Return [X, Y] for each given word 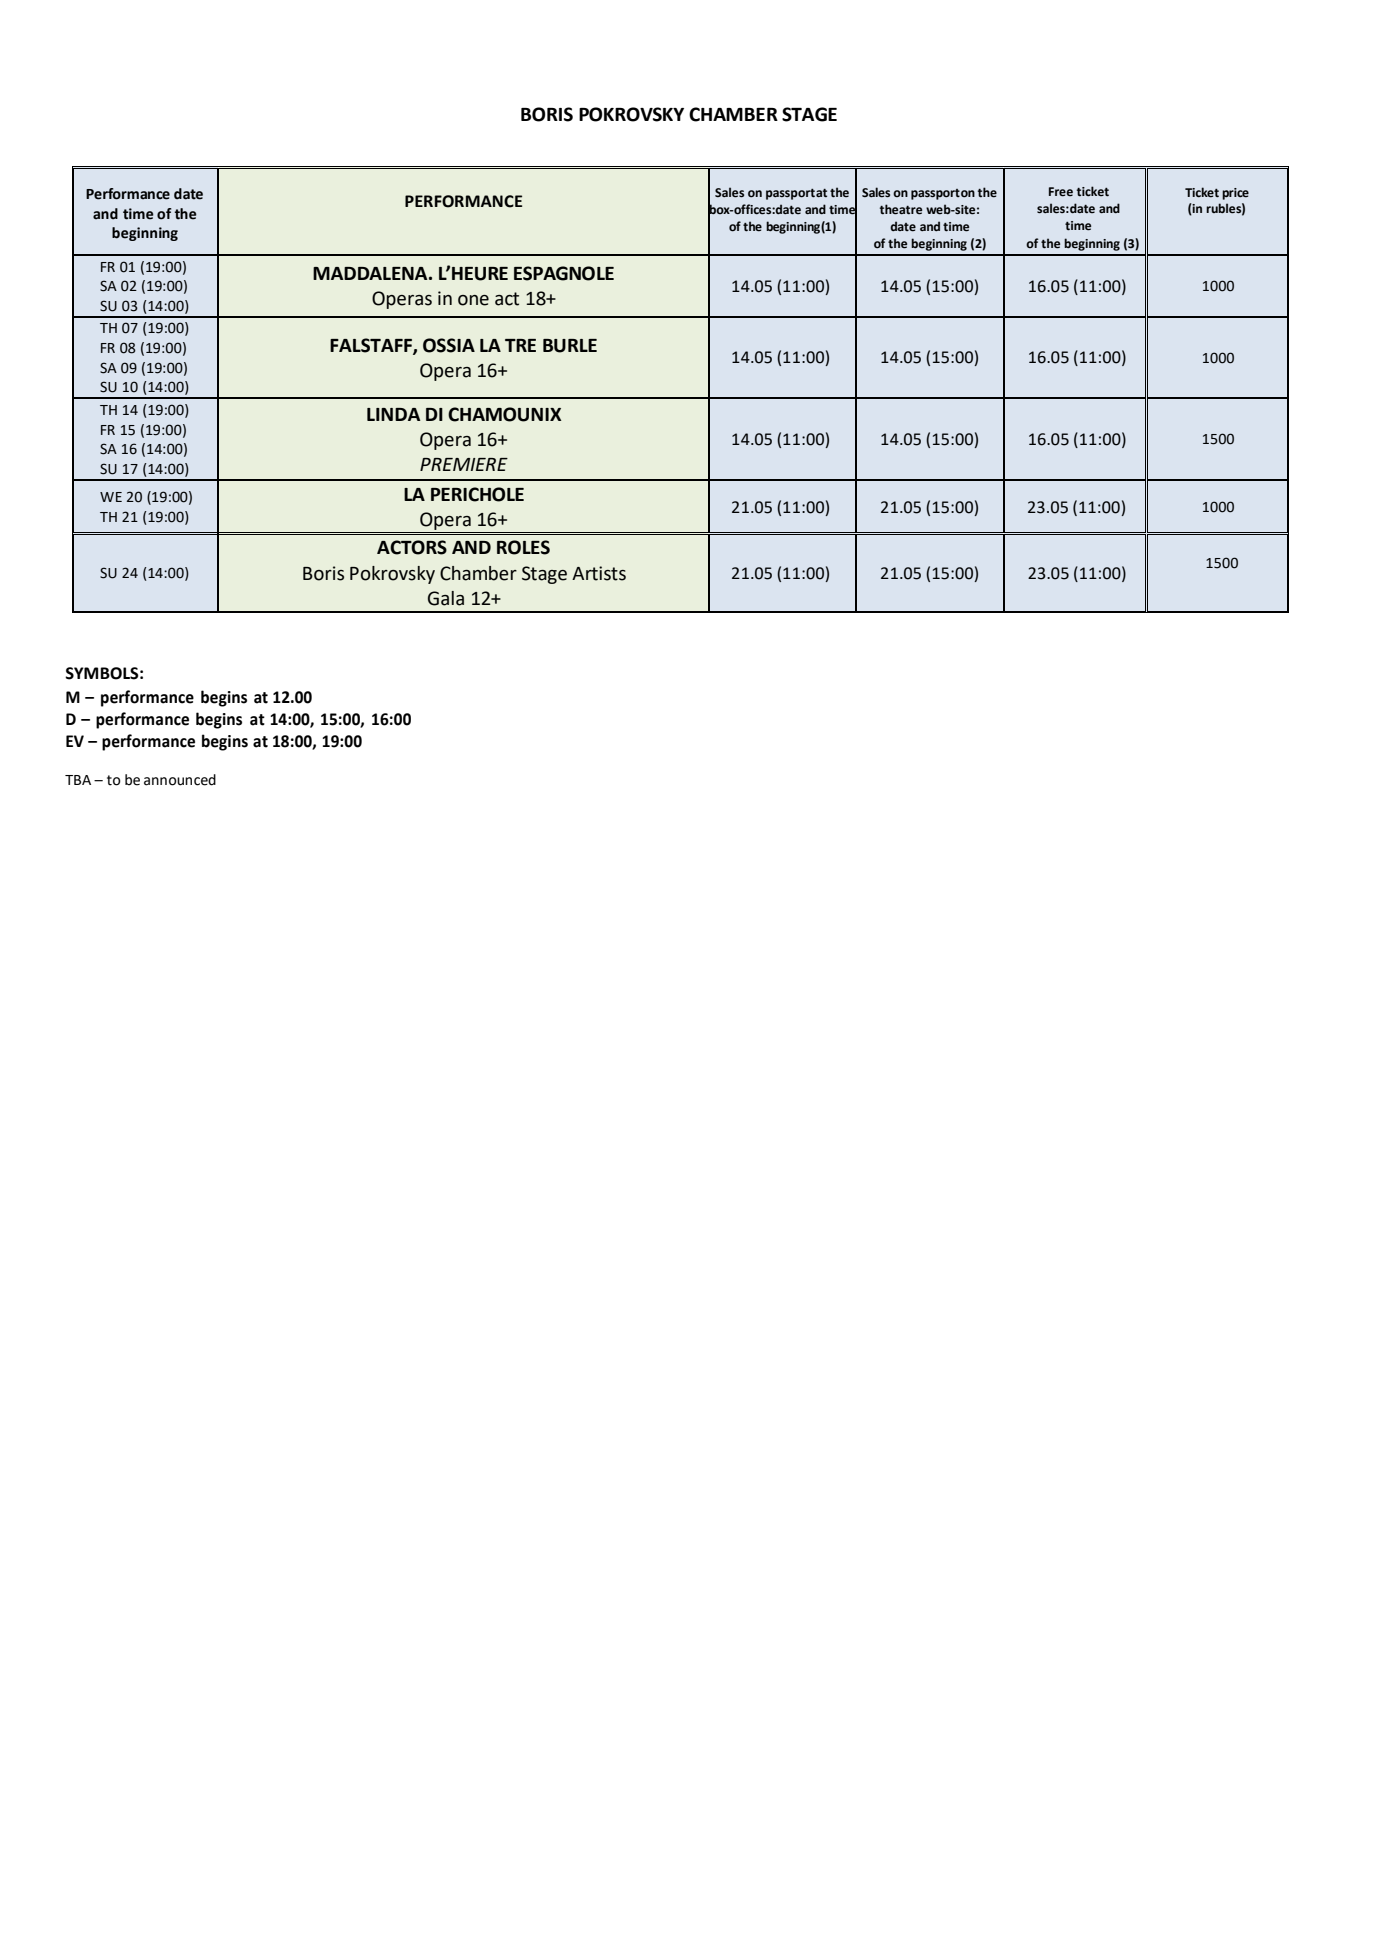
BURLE [570, 346]
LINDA [394, 414]
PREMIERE [464, 464]
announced [180, 780]
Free [1061, 192]
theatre [901, 209]
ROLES [523, 547]
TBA [78, 780]
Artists [599, 573]
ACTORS [412, 547]
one [473, 300]
